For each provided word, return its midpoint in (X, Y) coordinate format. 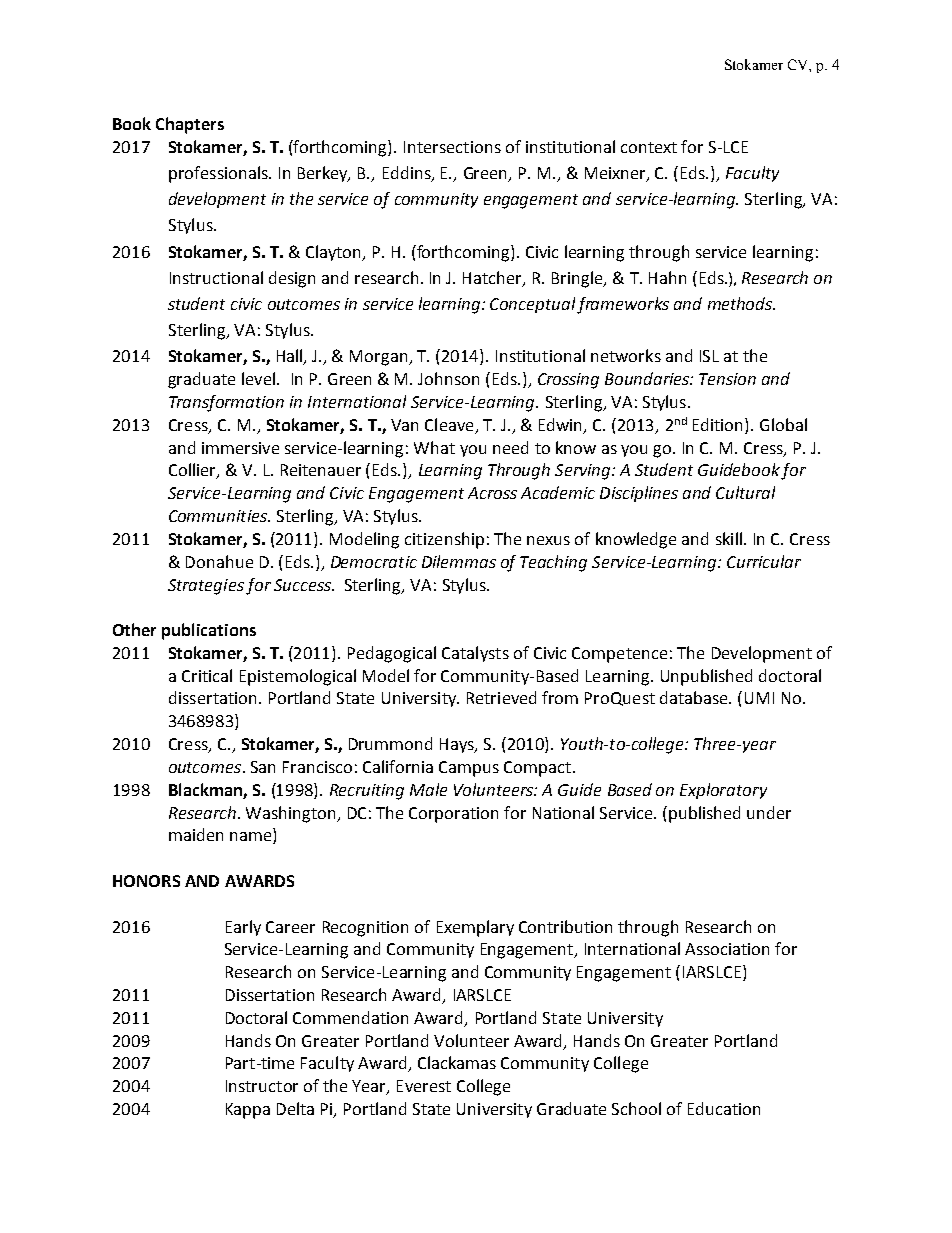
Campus (469, 769)
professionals (219, 174)
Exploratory (723, 791)
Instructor (262, 1086)
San (263, 767)
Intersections (452, 147)
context (649, 147)
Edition (719, 424)
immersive (240, 448)
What (434, 447)
